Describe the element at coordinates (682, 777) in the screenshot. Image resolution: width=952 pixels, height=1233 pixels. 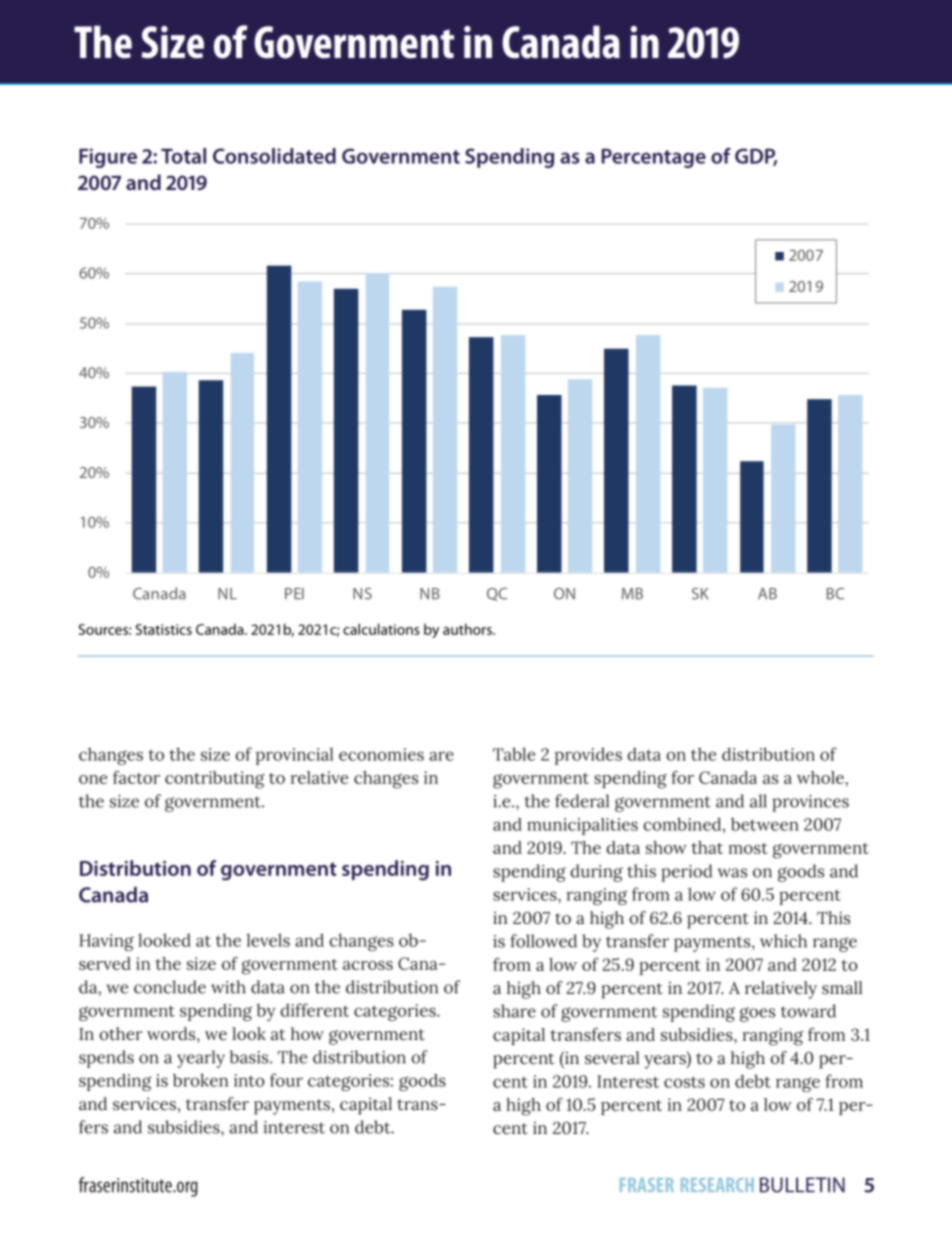
I see `for` at that location.
